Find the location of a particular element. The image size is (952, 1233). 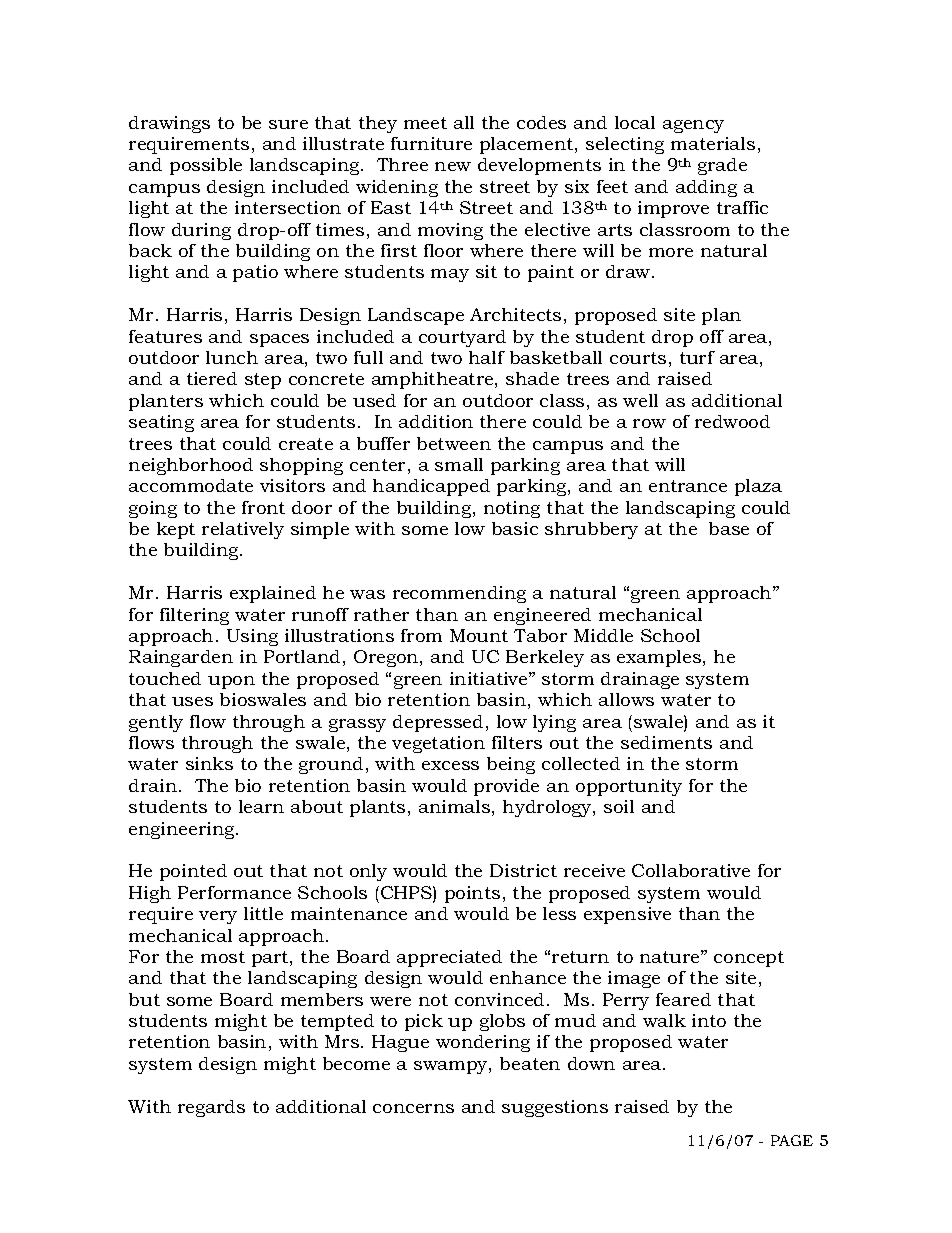

excess is located at coordinates (450, 765).
